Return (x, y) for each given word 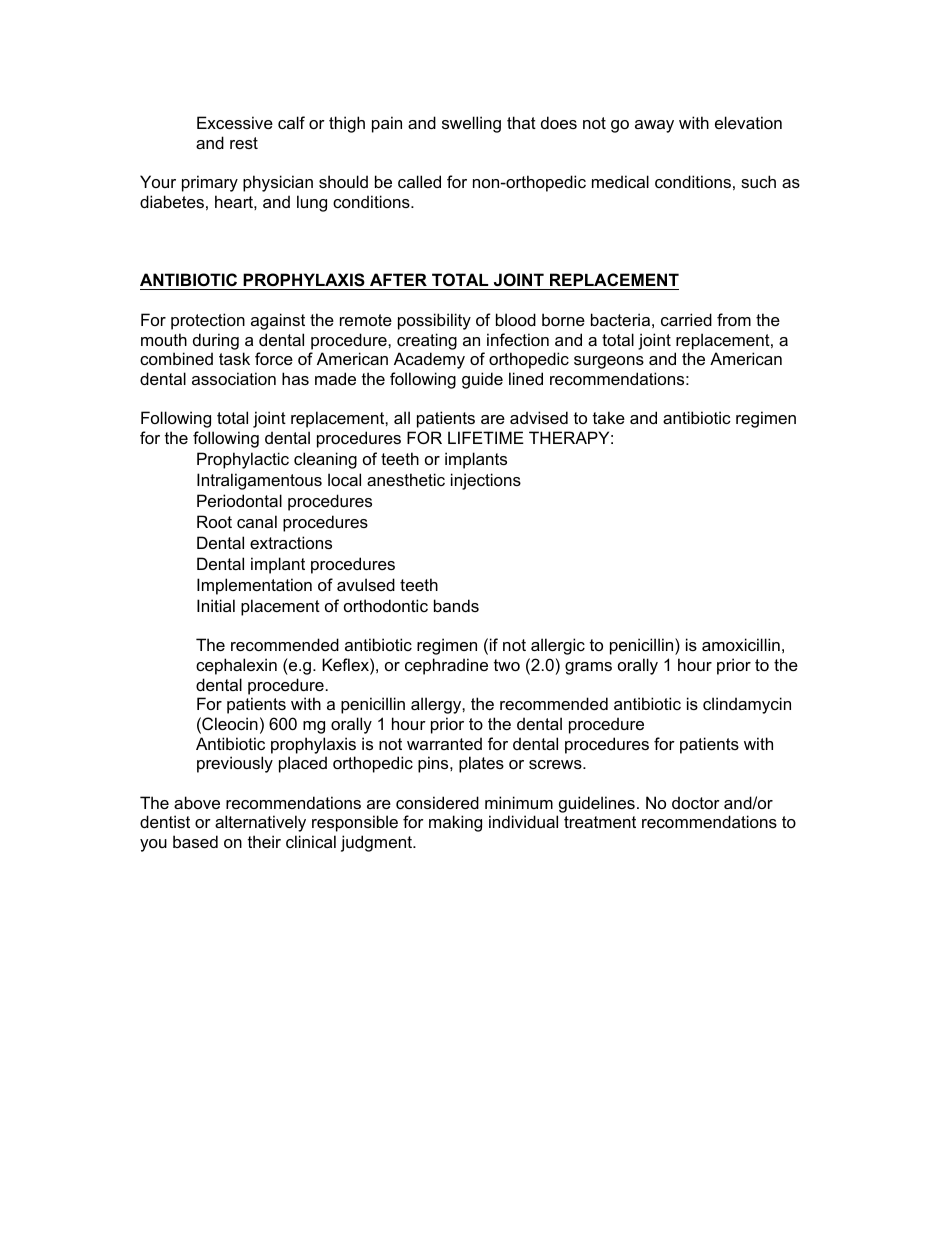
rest (244, 143)
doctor (696, 802)
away (654, 126)
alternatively (260, 823)
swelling (471, 124)
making (455, 823)
